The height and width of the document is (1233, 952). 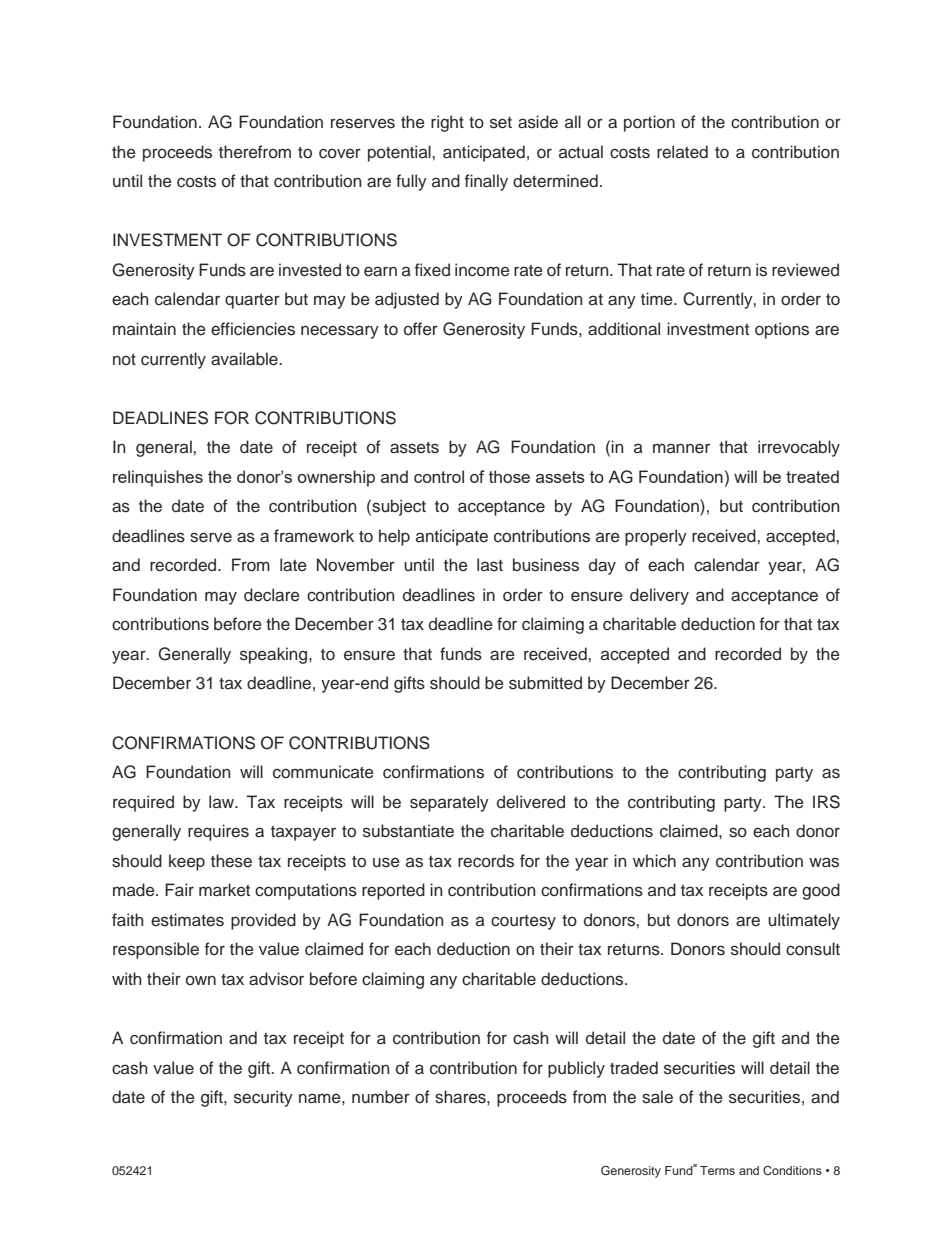 What do you see at coordinates (245, 359) in the document?
I see `available` at bounding box center [245, 359].
